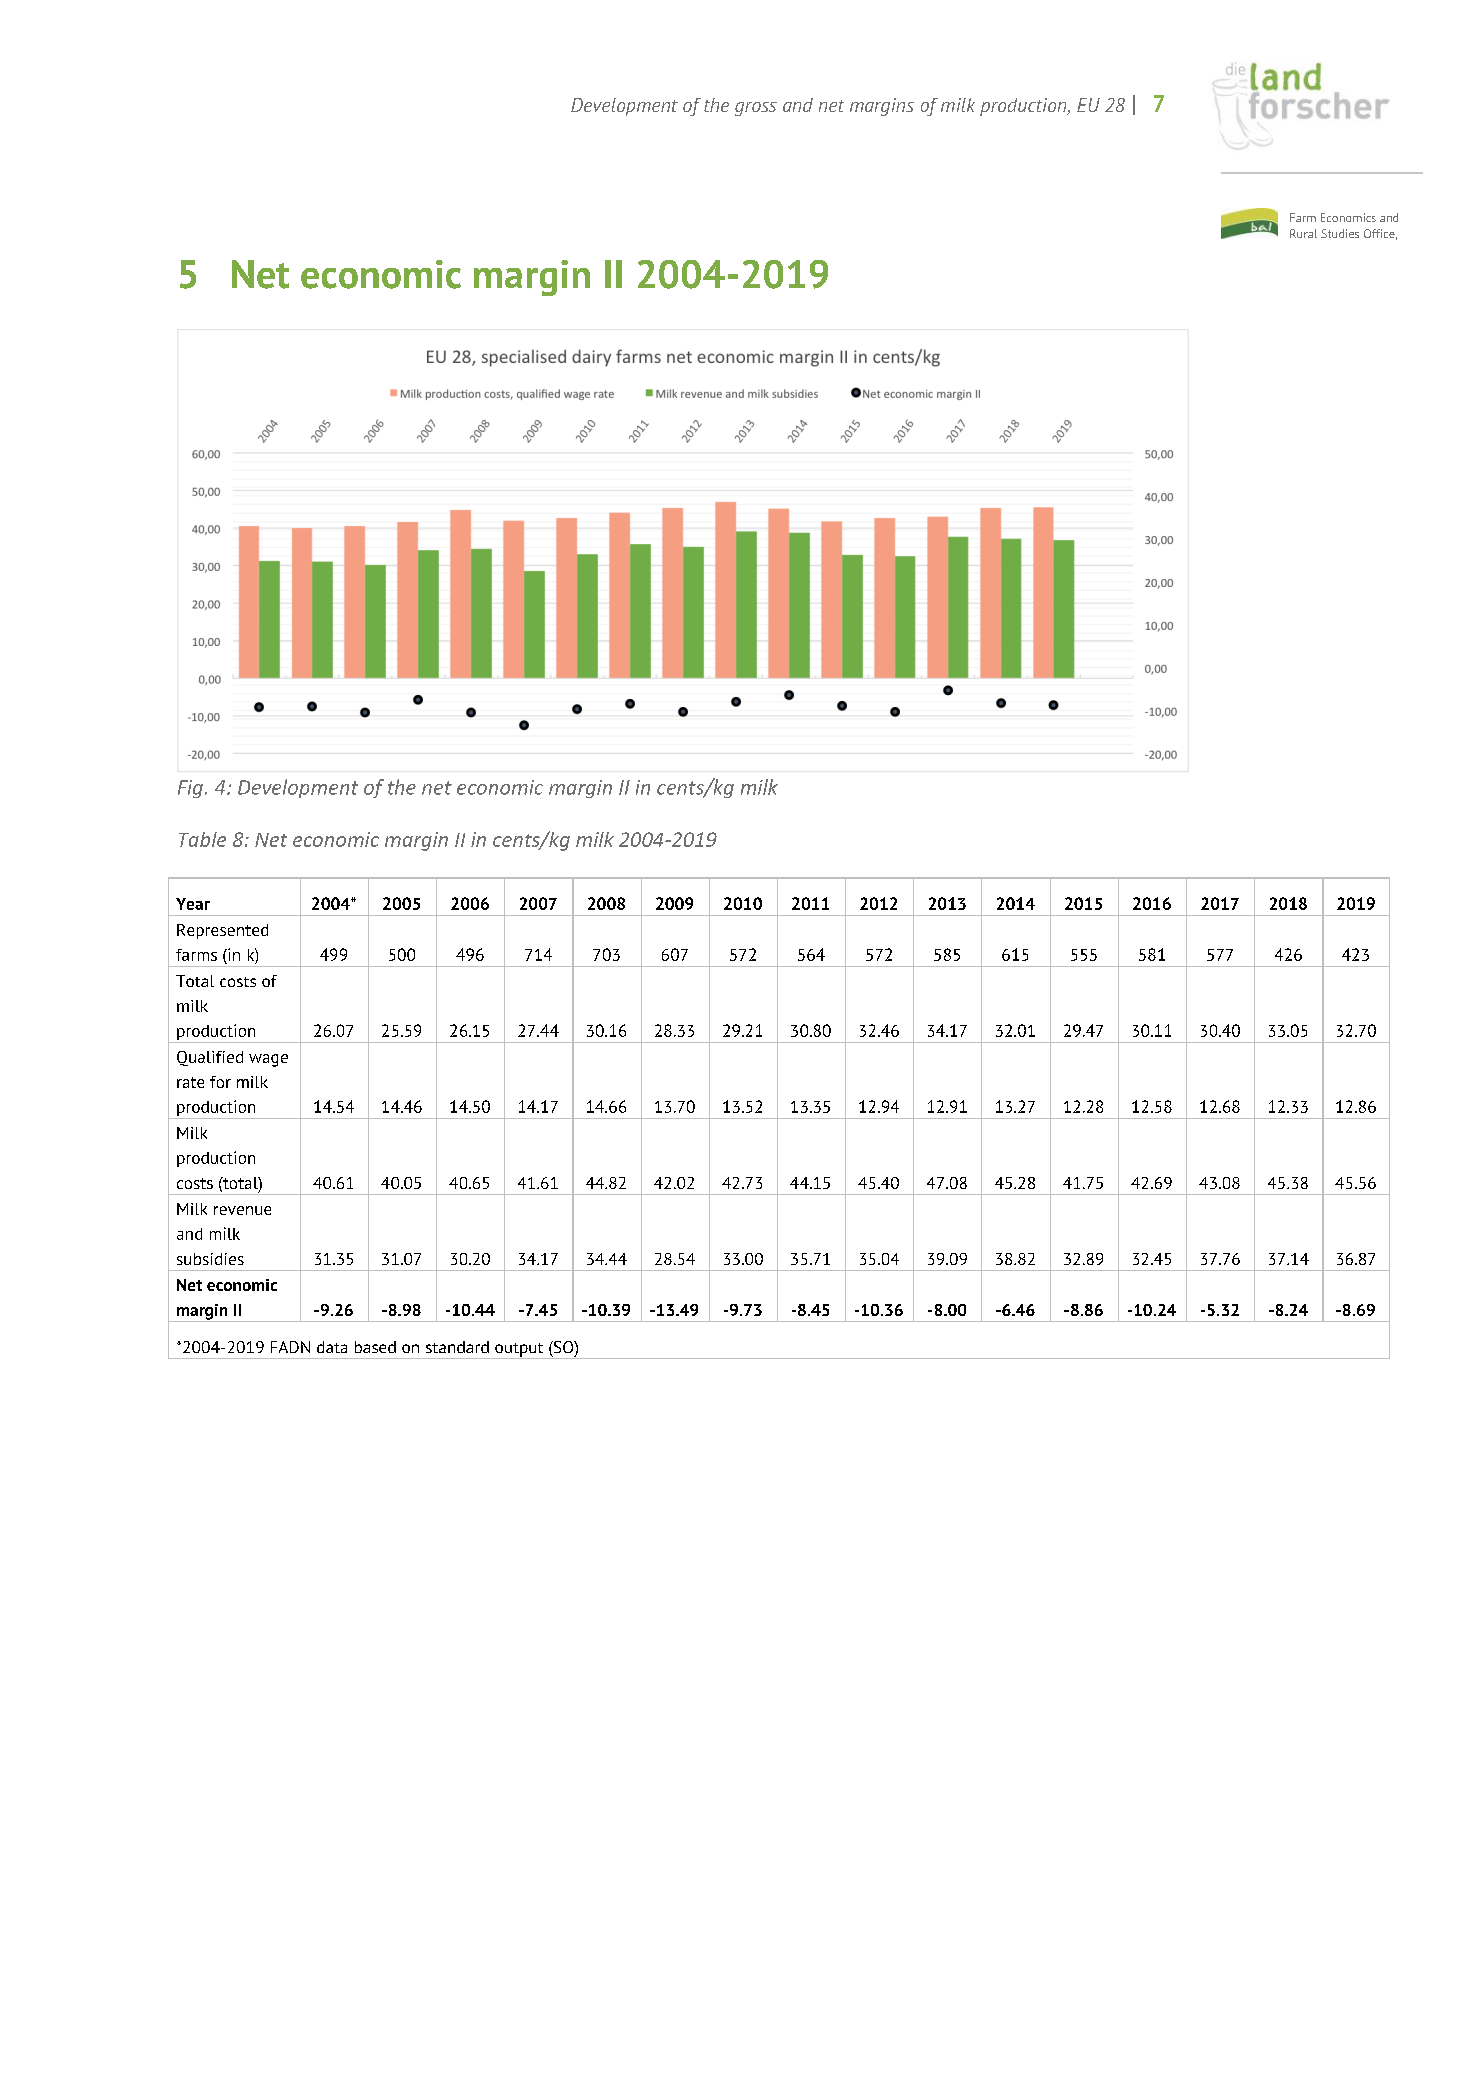  I want to click on Rural, so click(1303, 233).
